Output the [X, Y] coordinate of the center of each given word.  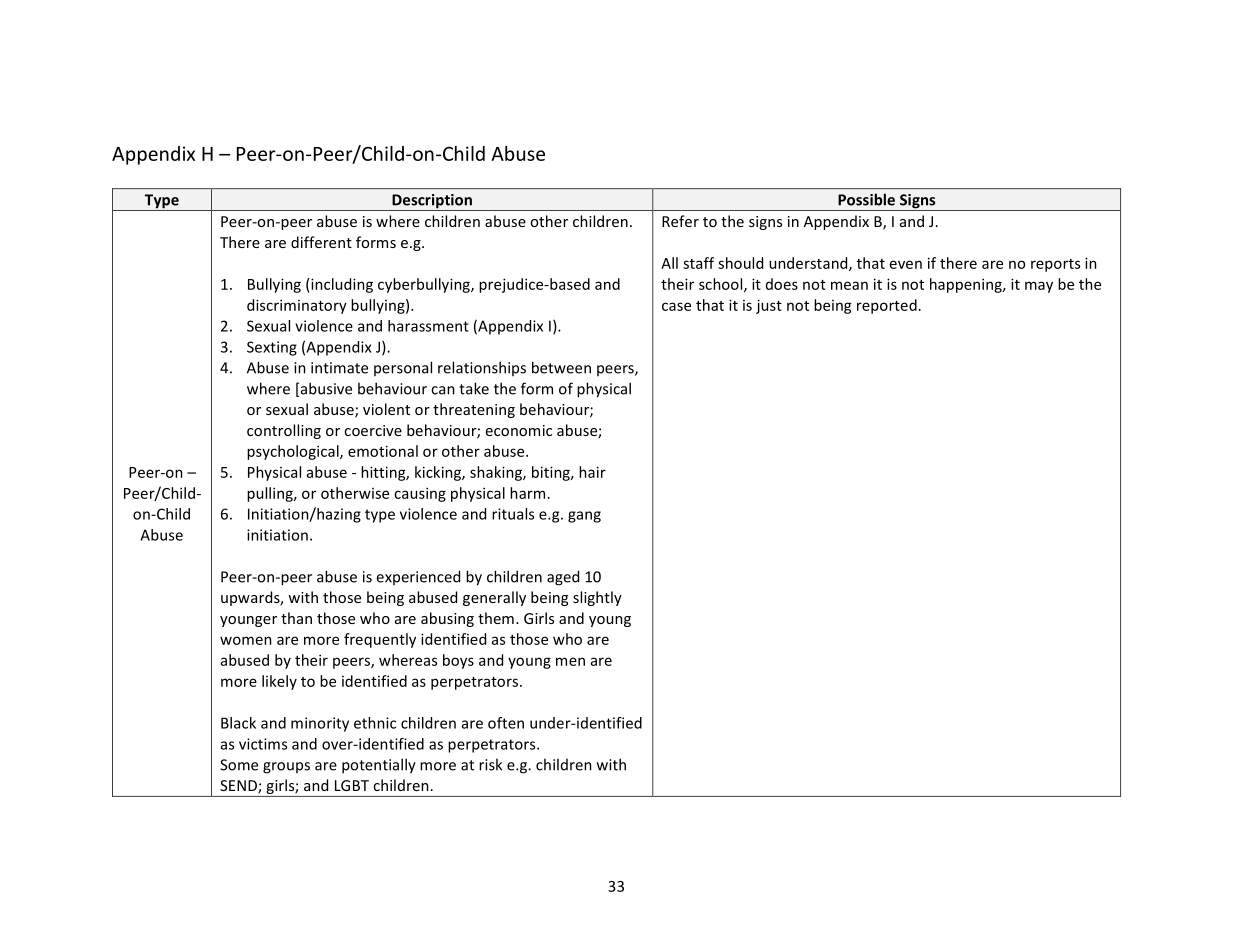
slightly [597, 598]
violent [386, 409]
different [321, 242]
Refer [680, 221]
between [561, 367]
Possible [866, 199]
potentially [379, 766]
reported [887, 306]
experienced [418, 577]
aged [563, 578]
